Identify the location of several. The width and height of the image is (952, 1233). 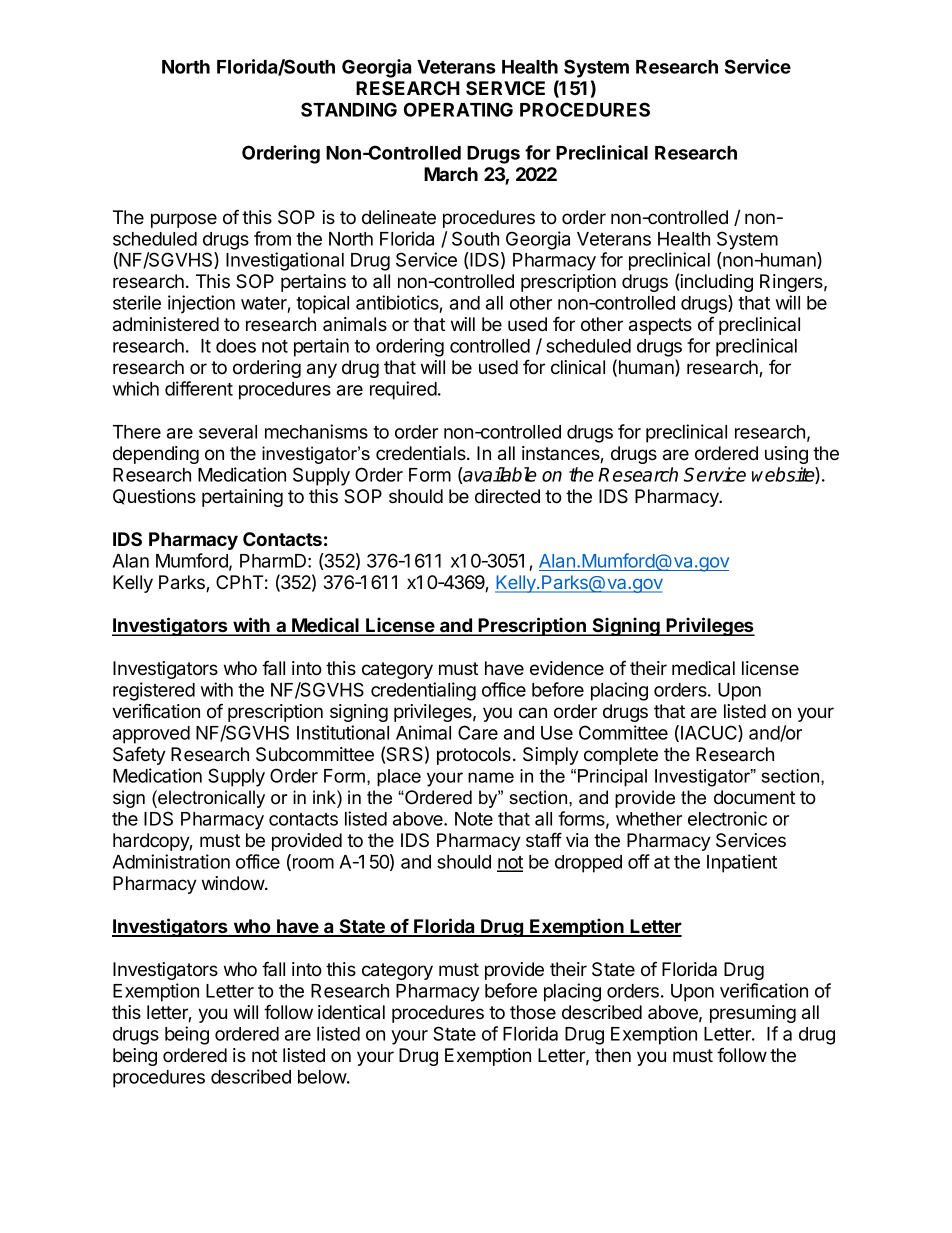
(228, 432).
